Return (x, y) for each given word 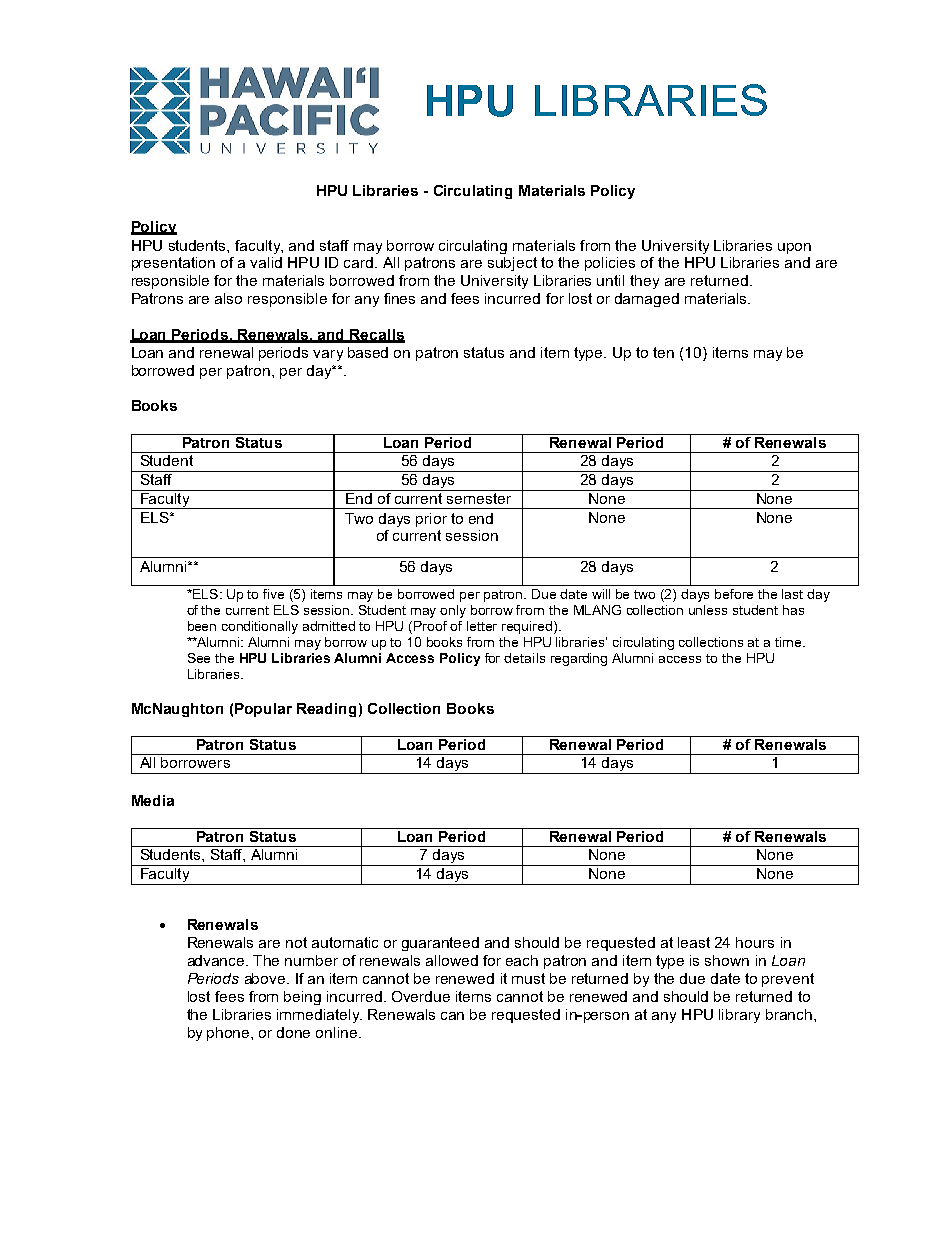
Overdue (421, 996)
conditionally (260, 627)
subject (512, 264)
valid (266, 262)
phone (229, 1034)
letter (482, 626)
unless (708, 610)
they (644, 282)
